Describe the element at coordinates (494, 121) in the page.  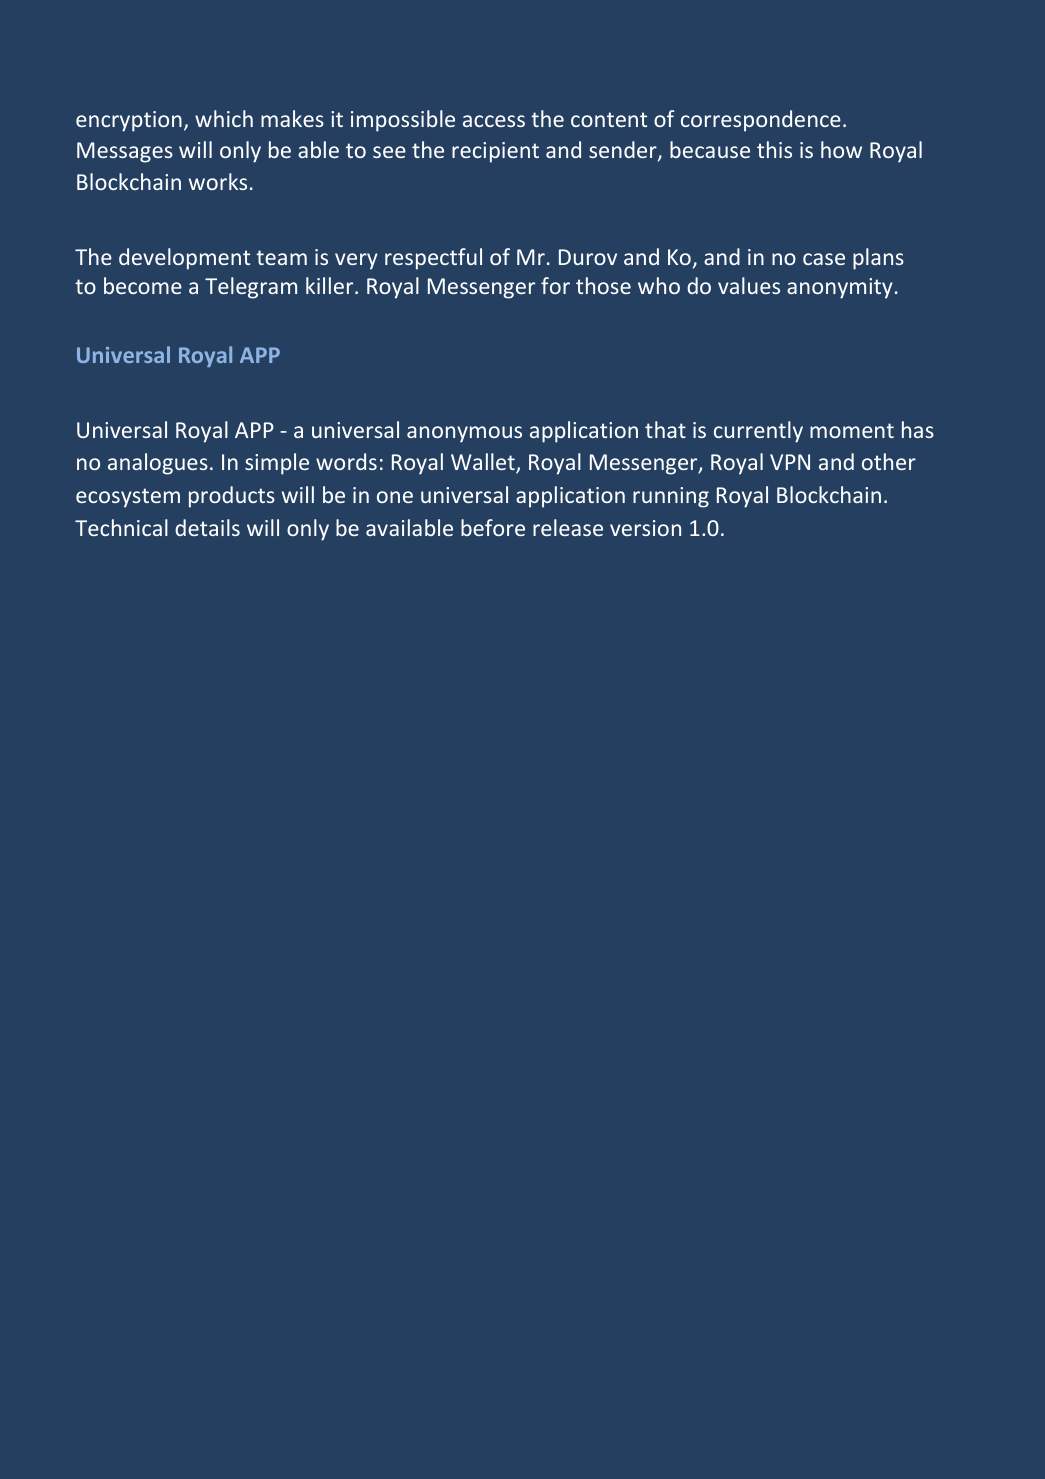
I see `access` at that location.
